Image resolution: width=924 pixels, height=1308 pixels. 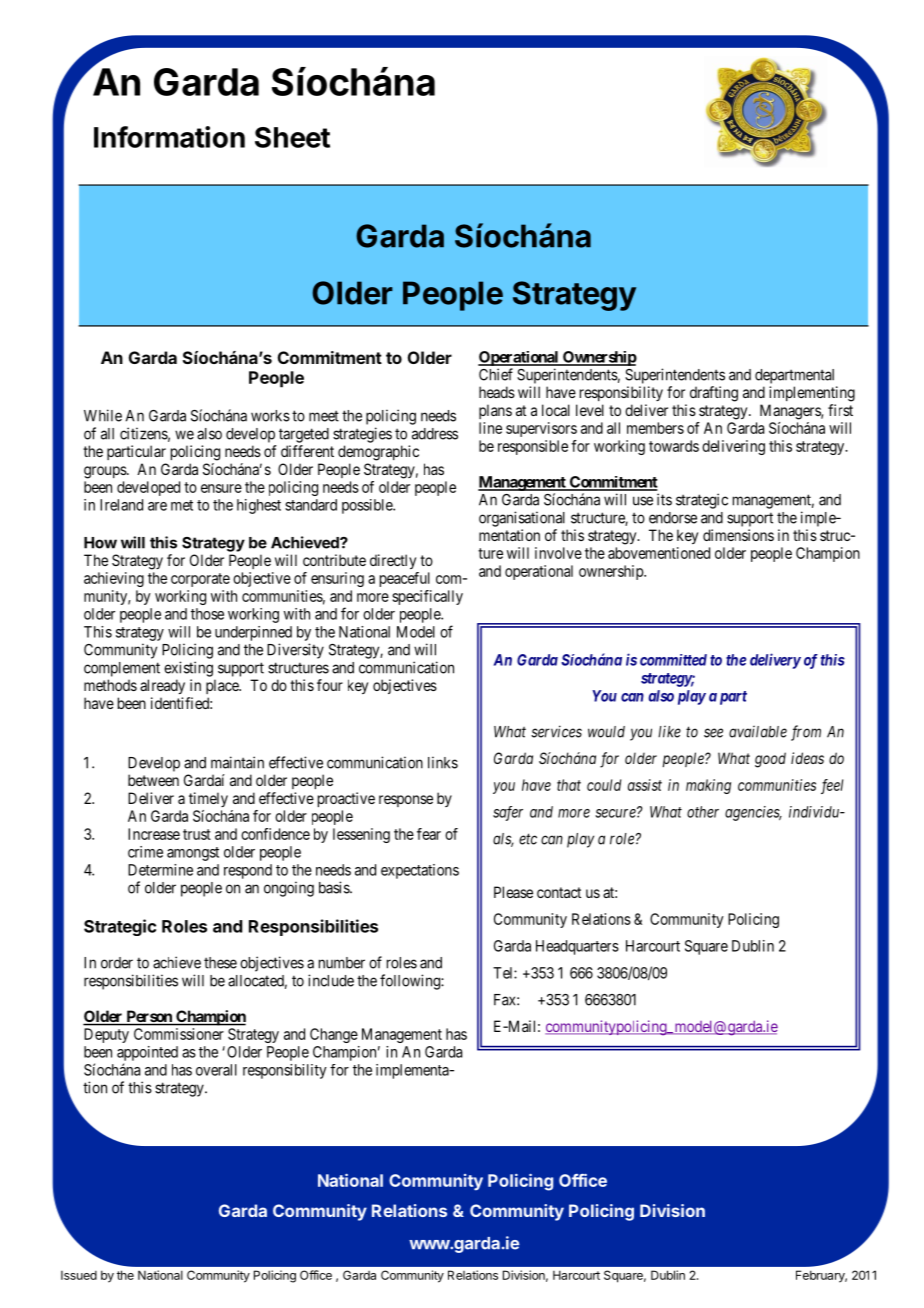 What do you see at coordinates (758, 731) in the document?
I see `available` at bounding box center [758, 731].
